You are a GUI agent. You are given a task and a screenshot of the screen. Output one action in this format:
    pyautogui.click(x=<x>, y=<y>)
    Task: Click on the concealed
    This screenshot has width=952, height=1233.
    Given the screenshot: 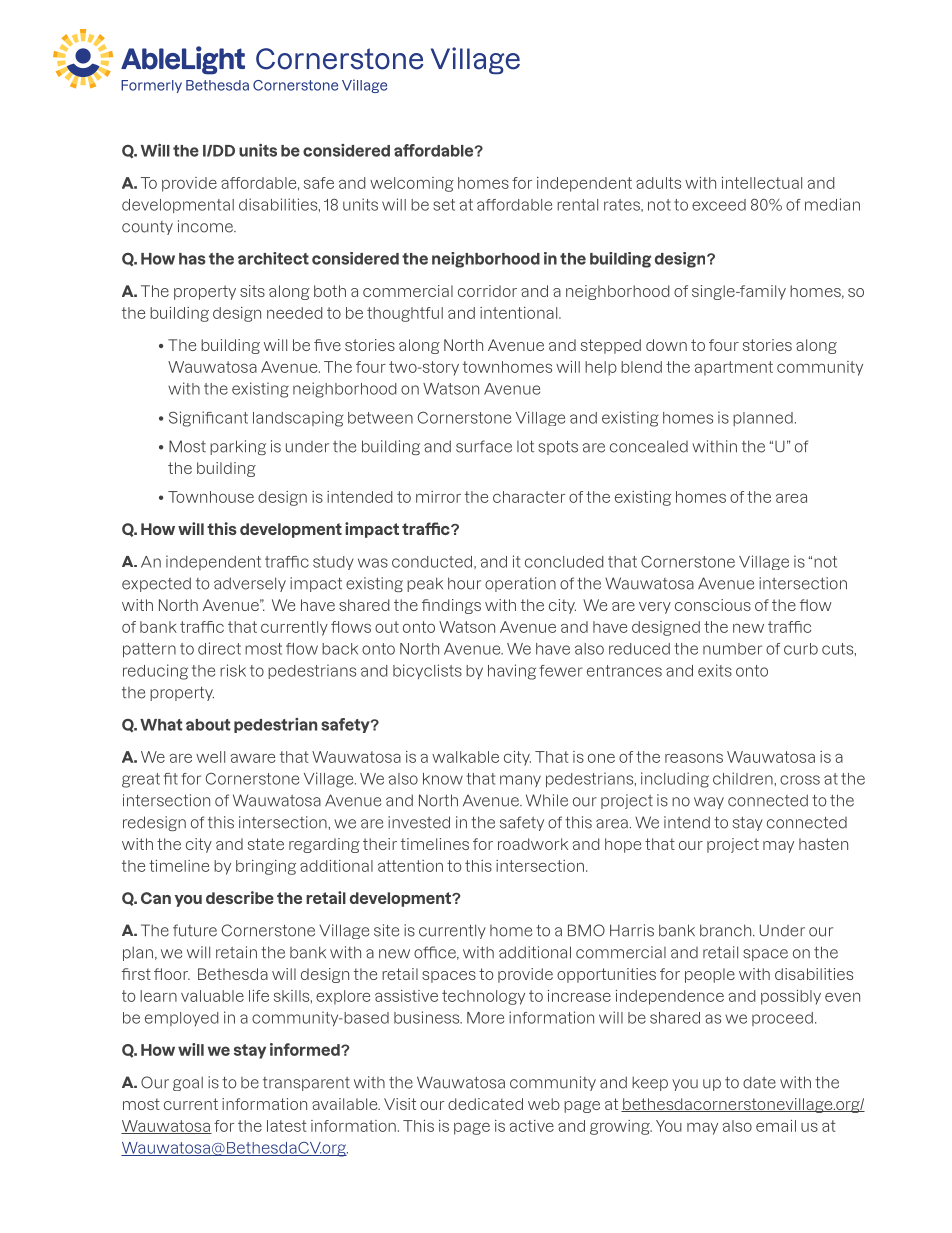 What is the action you would take?
    pyautogui.click(x=649, y=446)
